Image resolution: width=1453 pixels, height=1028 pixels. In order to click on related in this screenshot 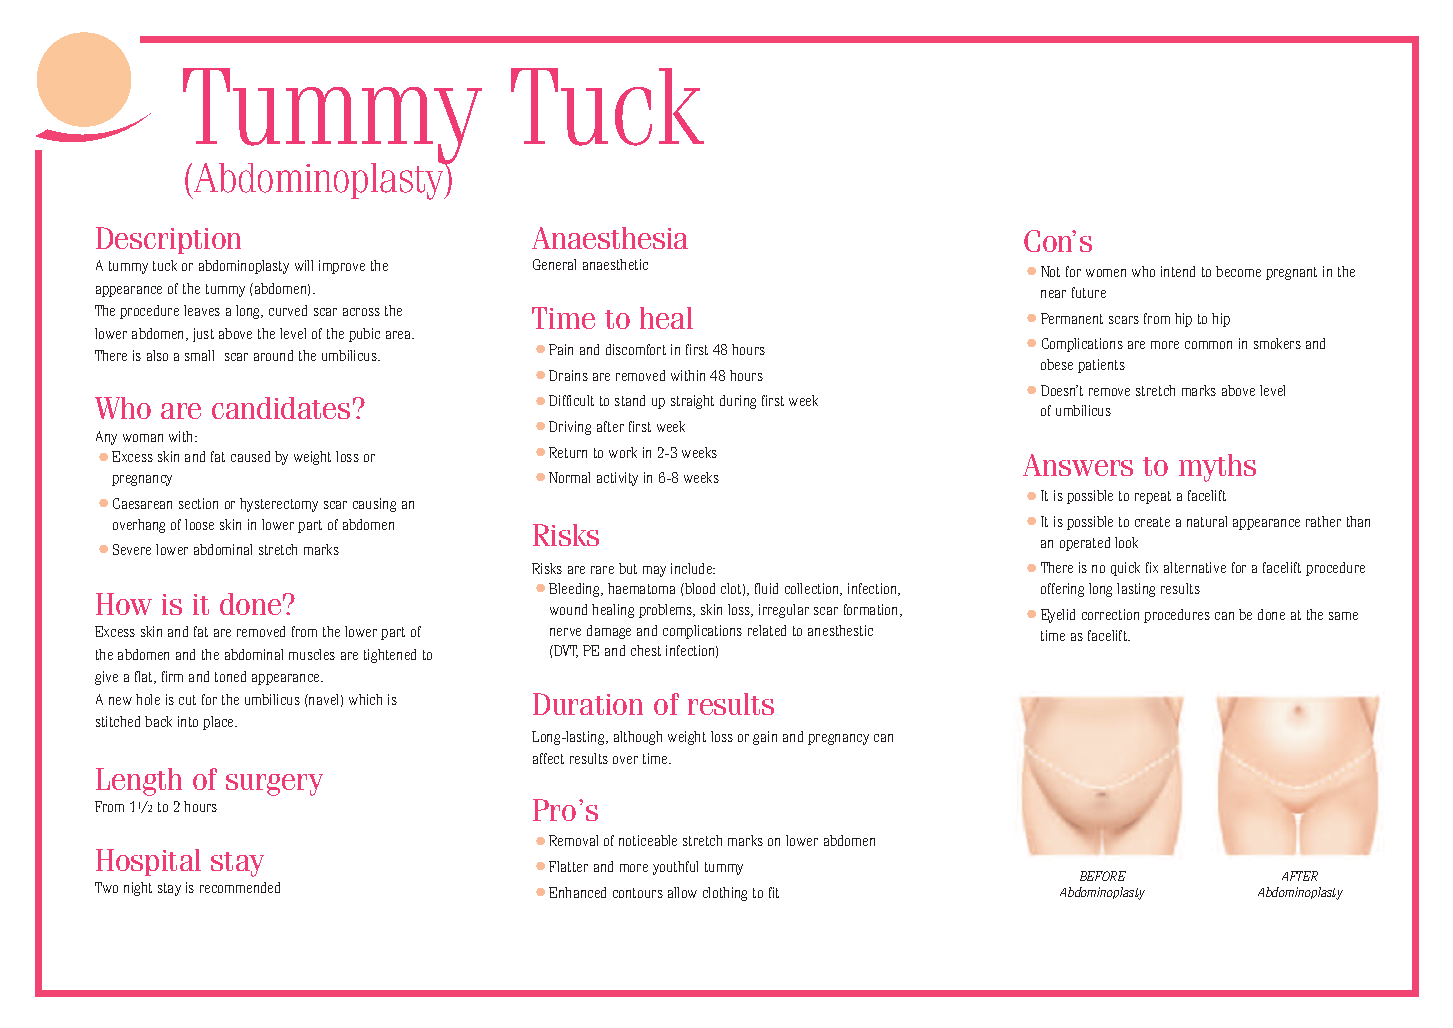, I will do `click(767, 630)`.
